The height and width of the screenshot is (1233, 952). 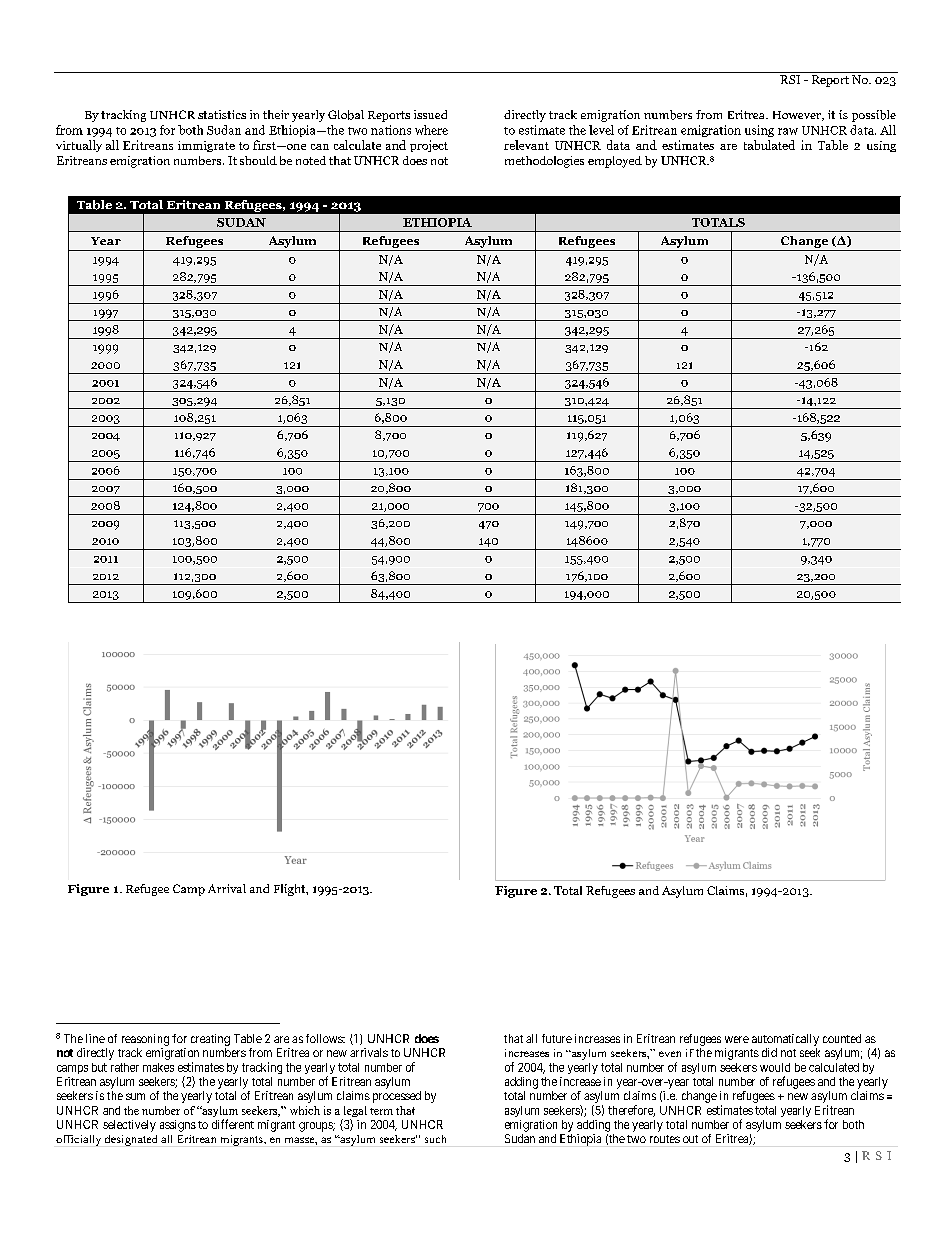 I want to click on tabulated, so click(x=769, y=145).
